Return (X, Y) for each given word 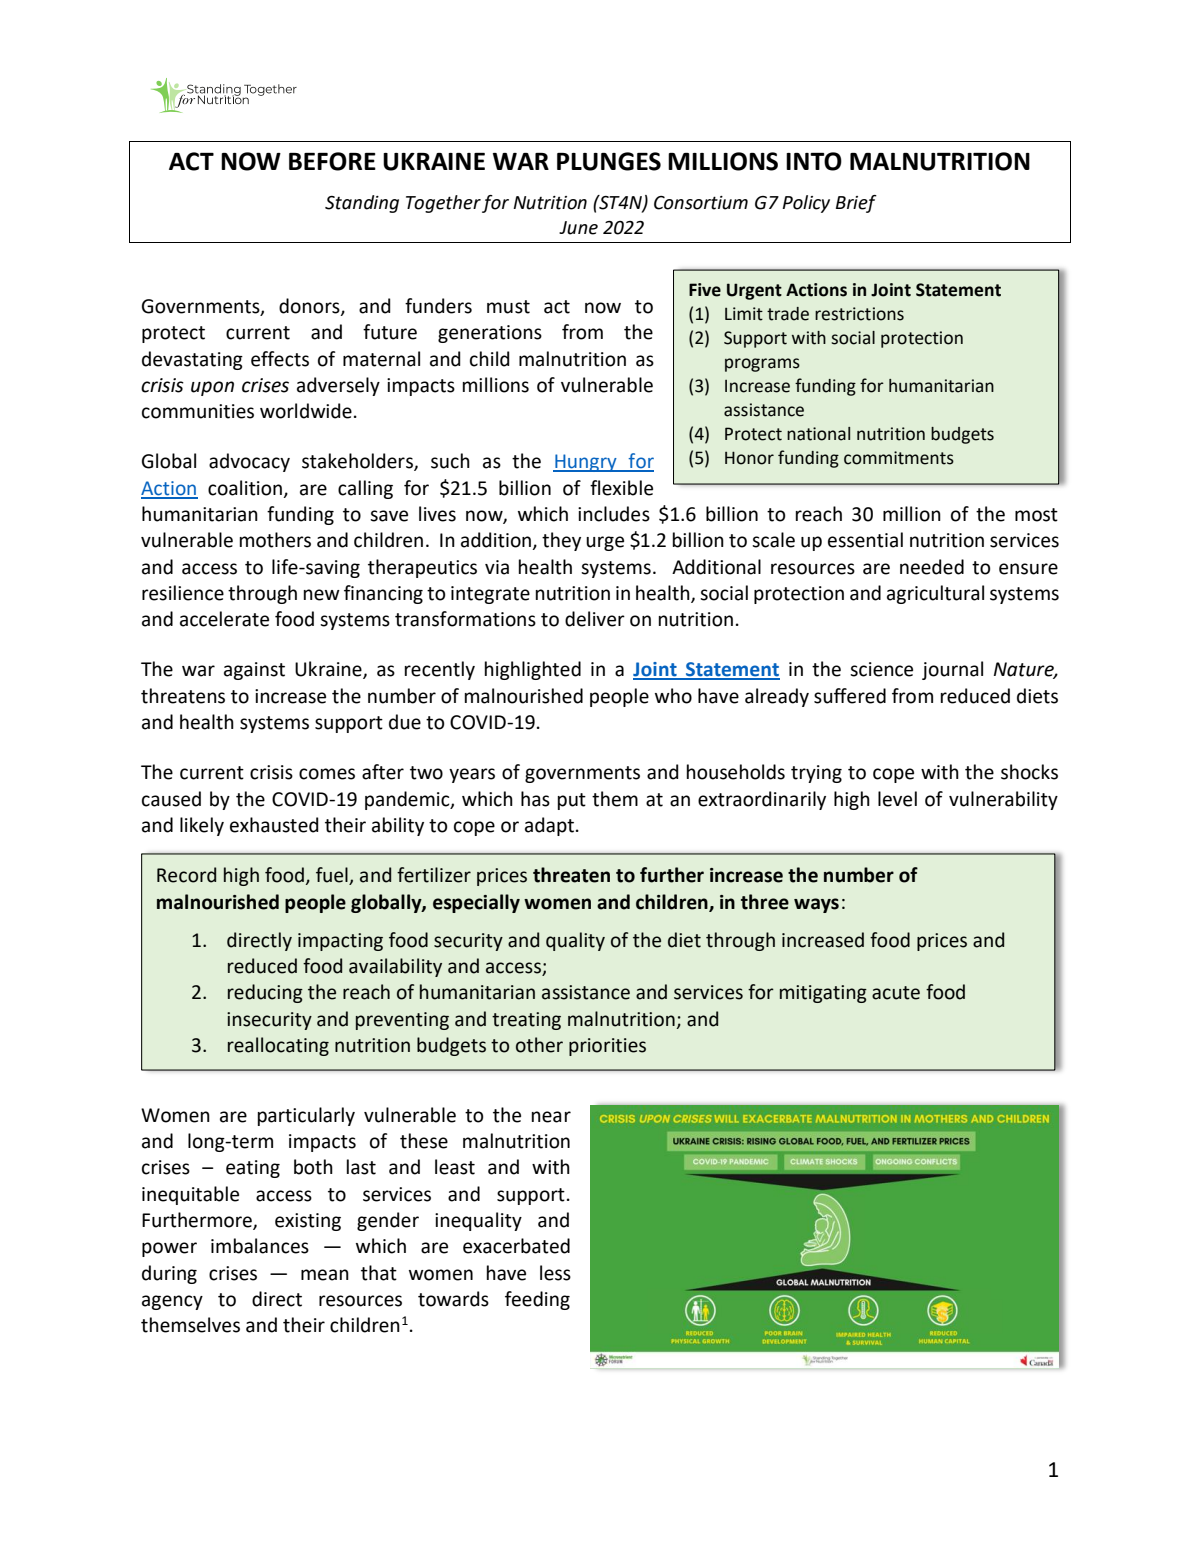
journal (952, 670)
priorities (607, 1047)
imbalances (260, 1246)
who (673, 696)
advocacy (249, 462)
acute (896, 993)
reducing (265, 993)
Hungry (586, 463)
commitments (899, 458)
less (555, 1273)
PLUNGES (609, 161)
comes (327, 774)
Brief (856, 204)
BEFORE (332, 161)
